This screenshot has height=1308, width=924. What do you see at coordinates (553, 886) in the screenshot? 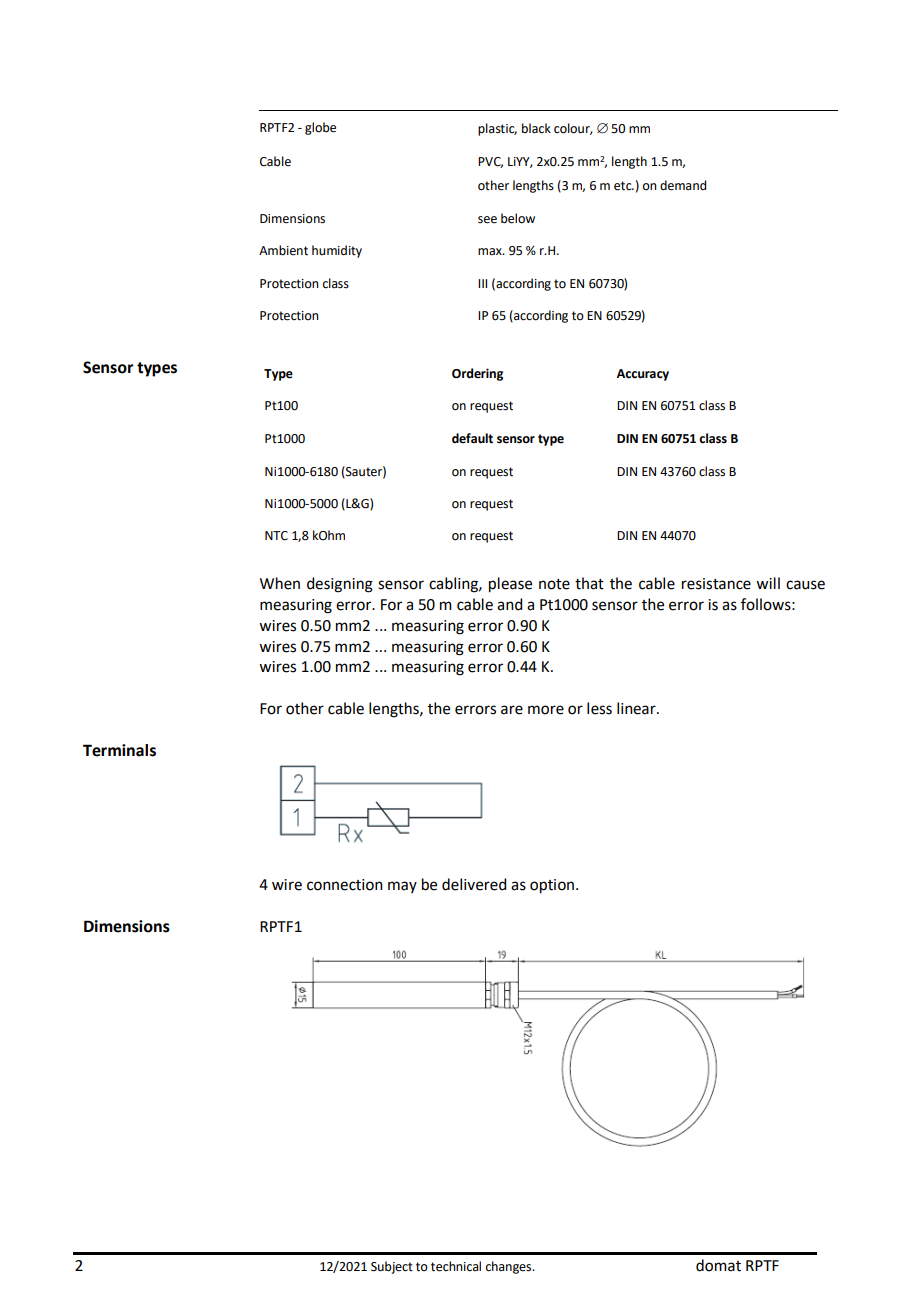
I see `option` at bounding box center [553, 886].
